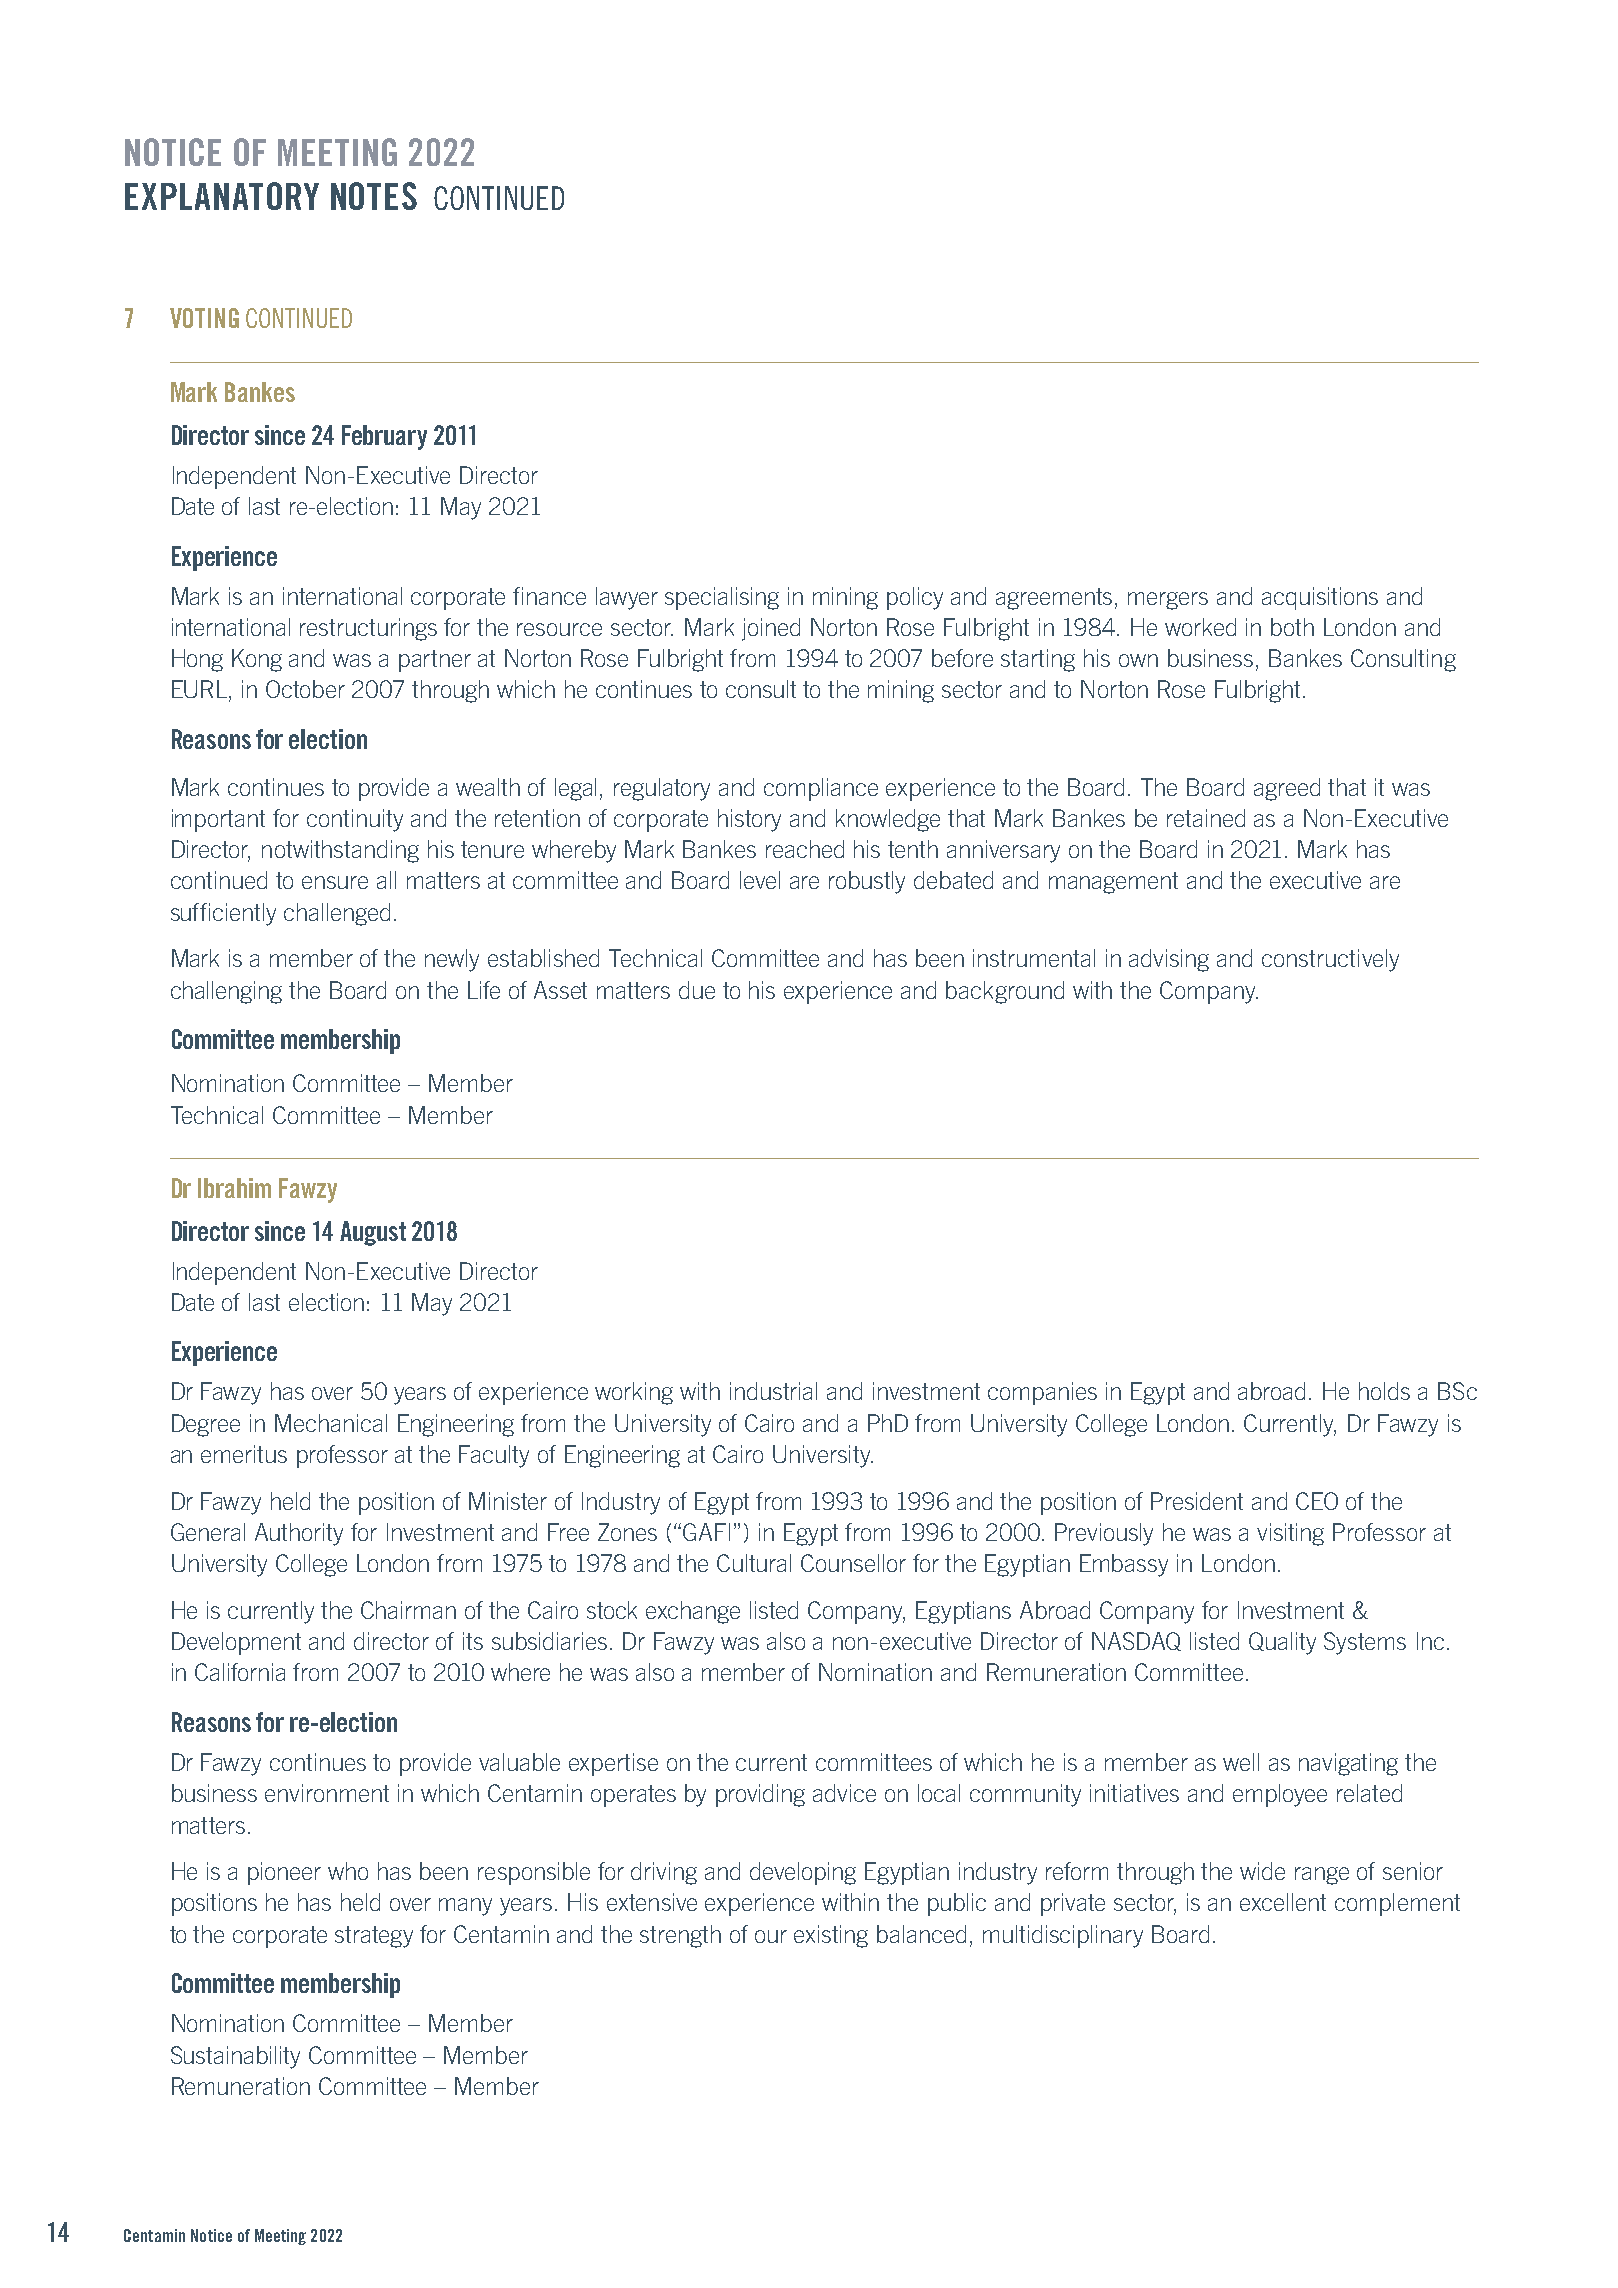 Image resolution: width=1618 pixels, height=2288 pixels. I want to click on strategy, so click(374, 1937).
